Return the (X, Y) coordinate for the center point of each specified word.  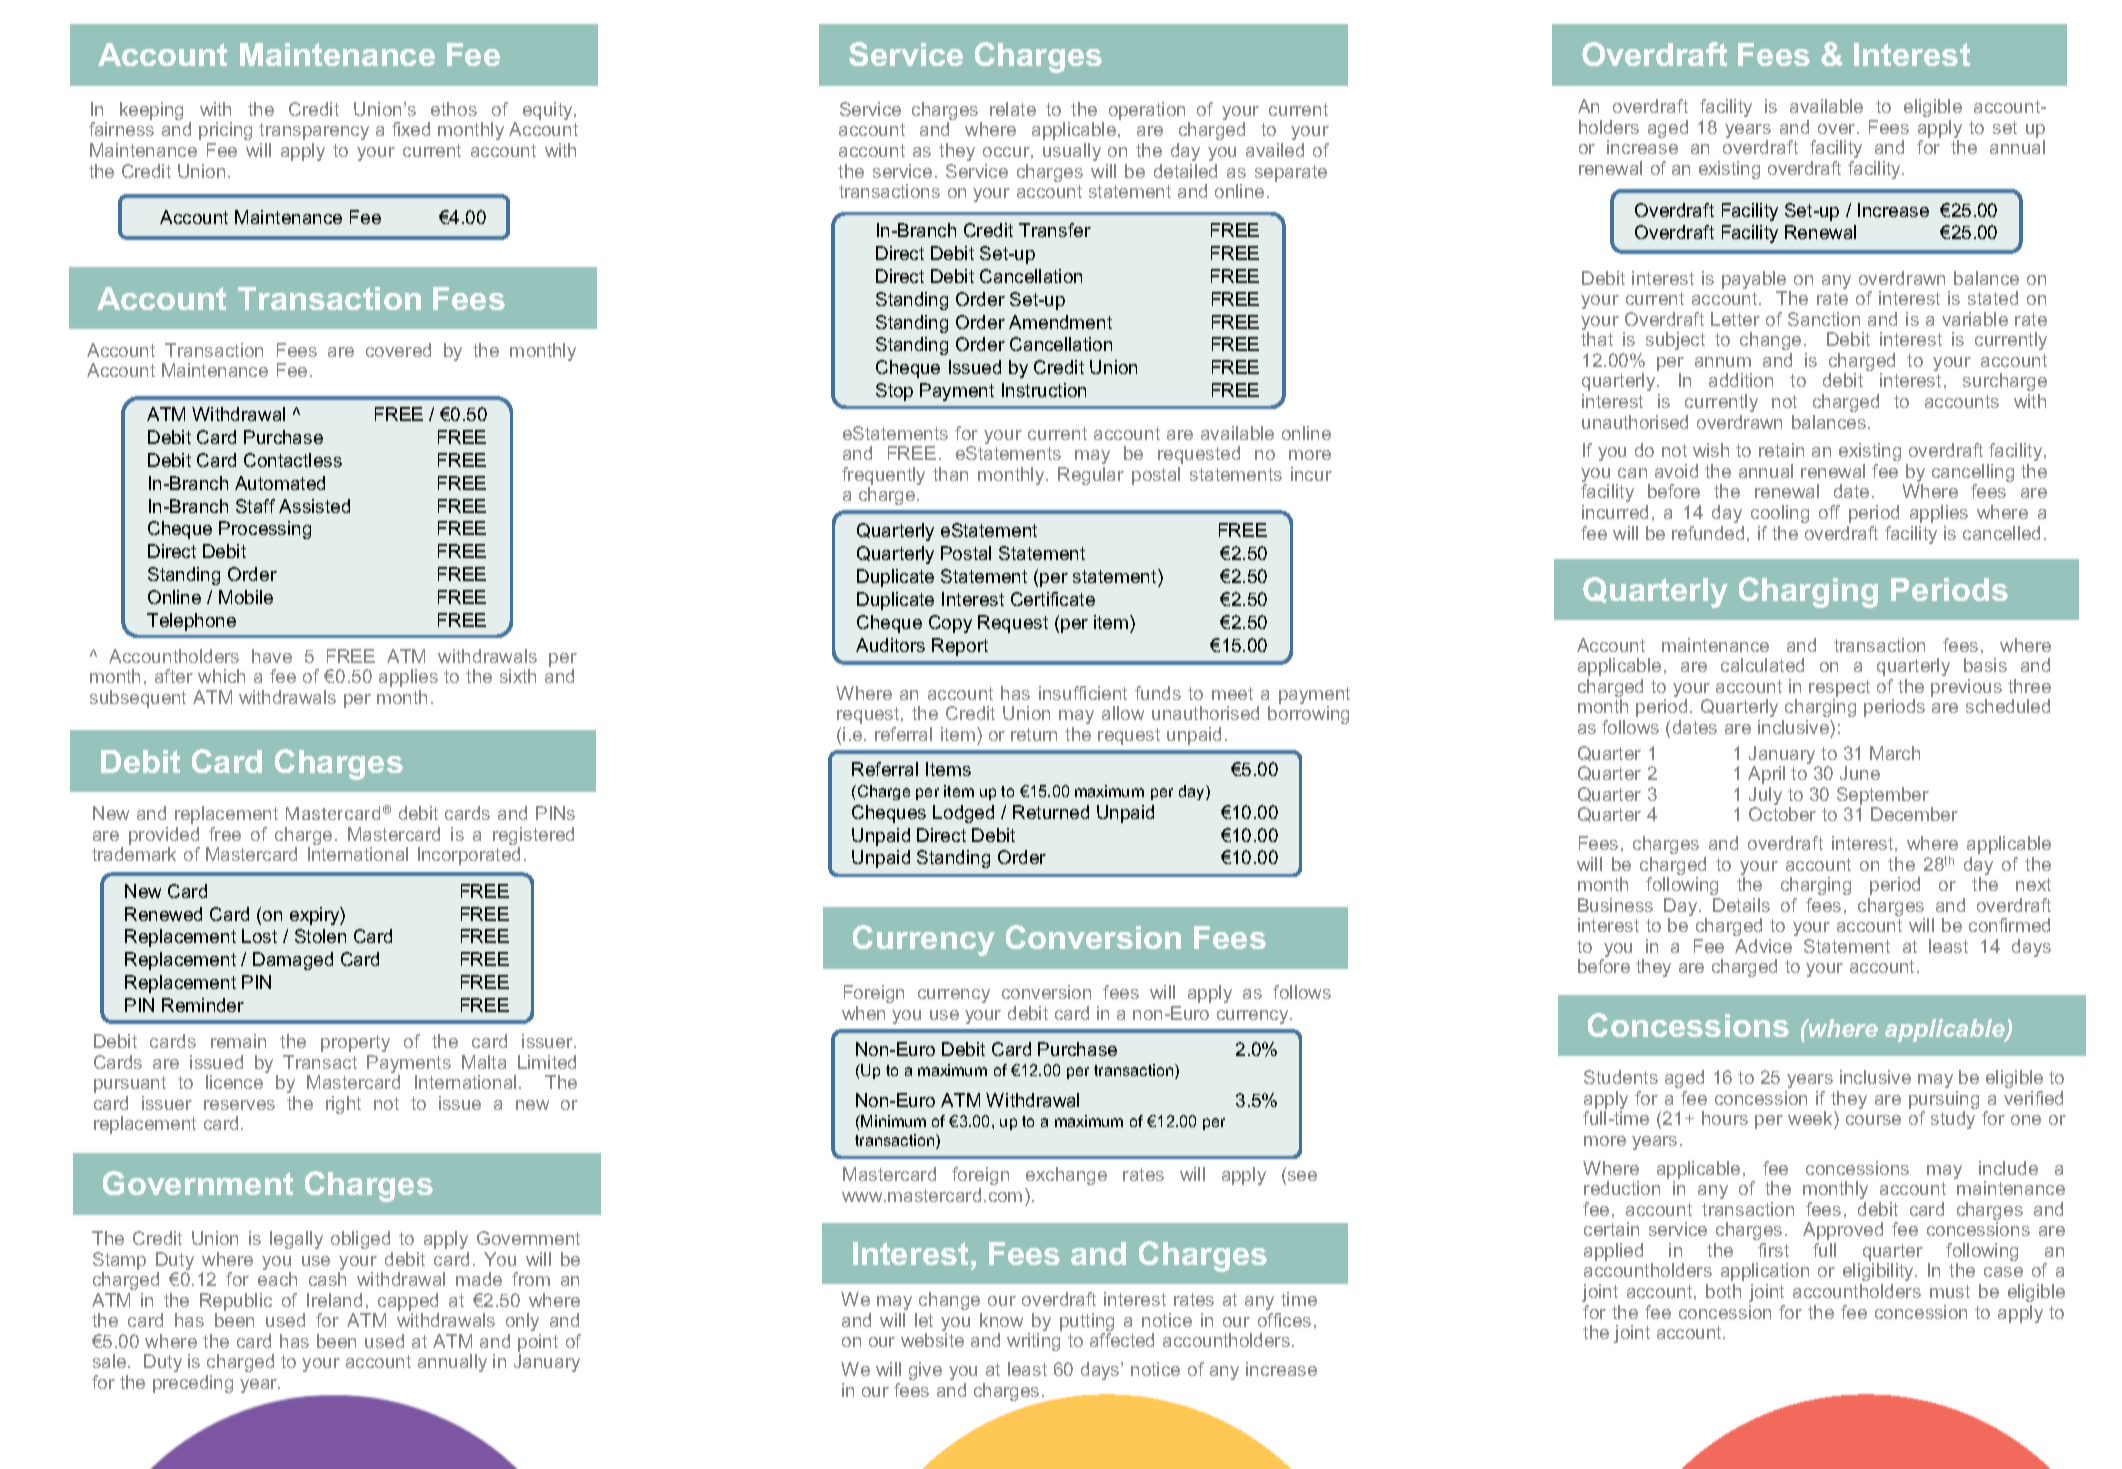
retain (1781, 450)
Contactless (293, 460)
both (1723, 1291)
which (221, 676)
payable (1754, 281)
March (1895, 753)
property (355, 1043)
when (863, 1013)
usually (1072, 152)
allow (1123, 713)
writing (1033, 1342)
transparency (314, 131)
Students (1621, 1077)
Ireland (334, 1300)
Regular (1091, 476)
